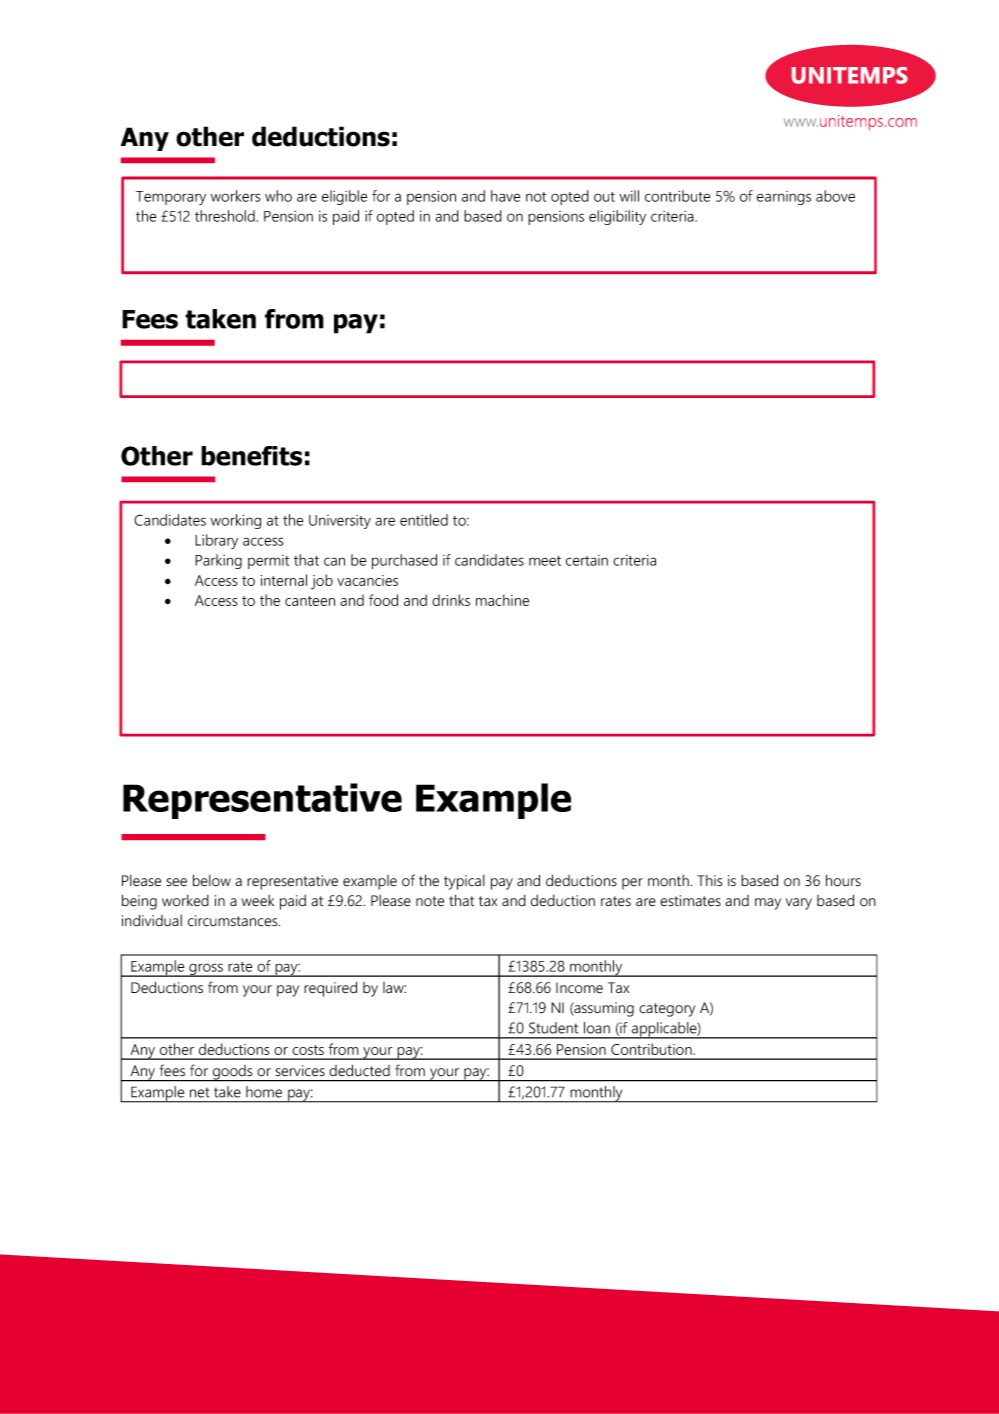 The width and height of the screenshot is (999, 1414). What do you see at coordinates (502, 600) in the screenshot?
I see `machine` at bounding box center [502, 600].
